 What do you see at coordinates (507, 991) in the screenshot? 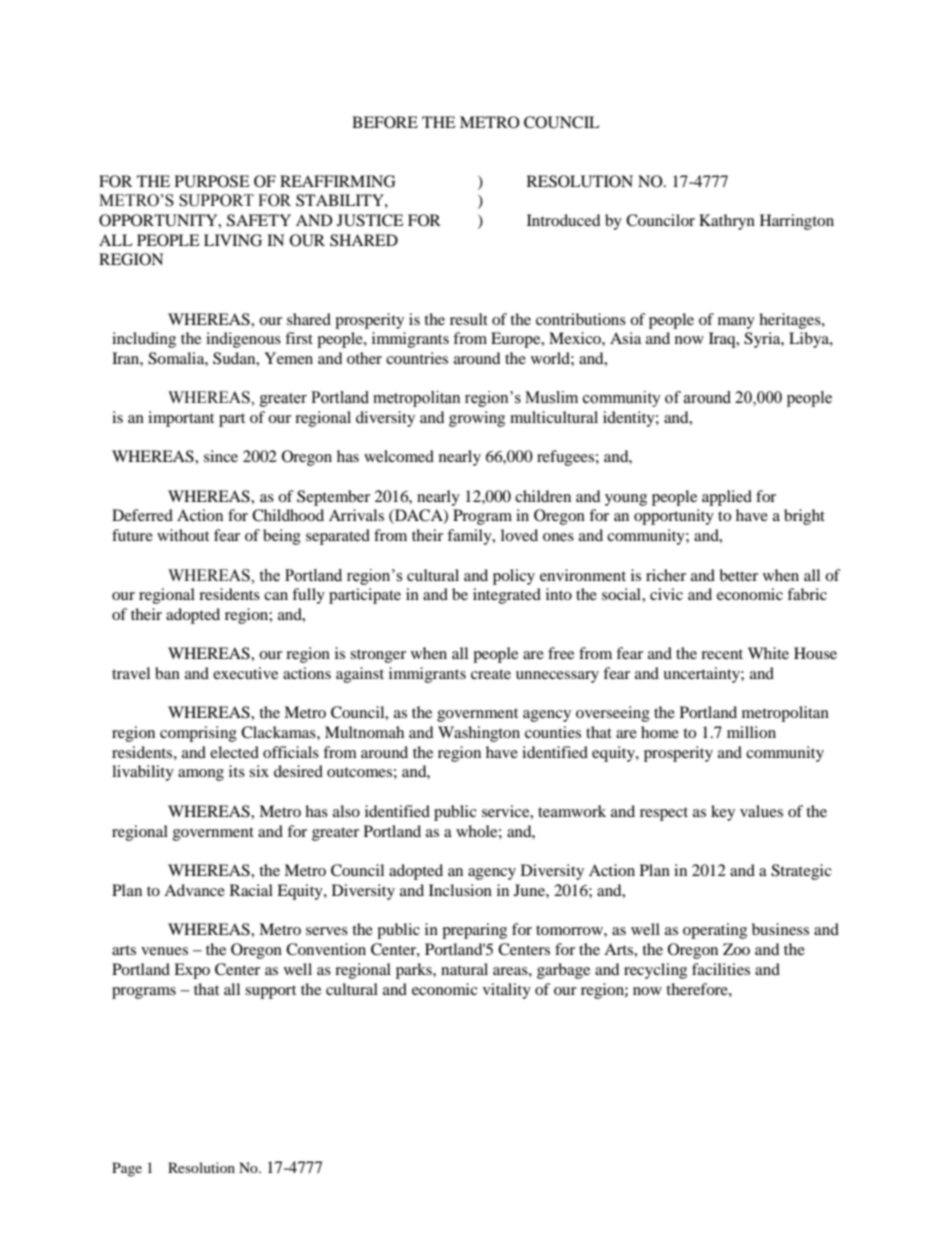
I see `vitality` at bounding box center [507, 991].
